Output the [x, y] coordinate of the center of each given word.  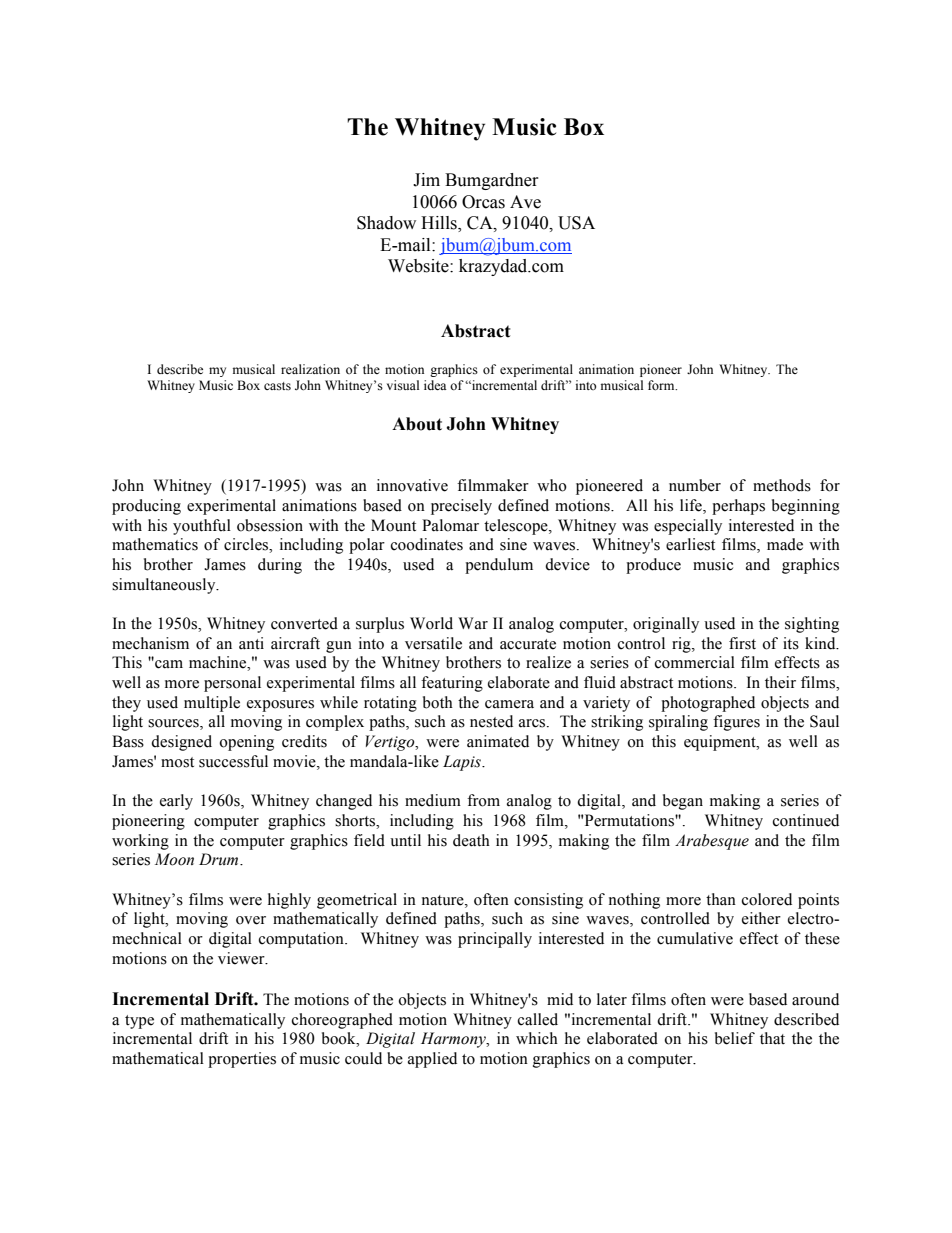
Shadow [386, 223]
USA [576, 223]
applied [432, 1060]
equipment [721, 743]
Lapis [463, 763]
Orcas [483, 202]
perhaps [738, 507]
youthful [202, 527]
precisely [461, 507]
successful [233, 761]
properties [242, 1060]
